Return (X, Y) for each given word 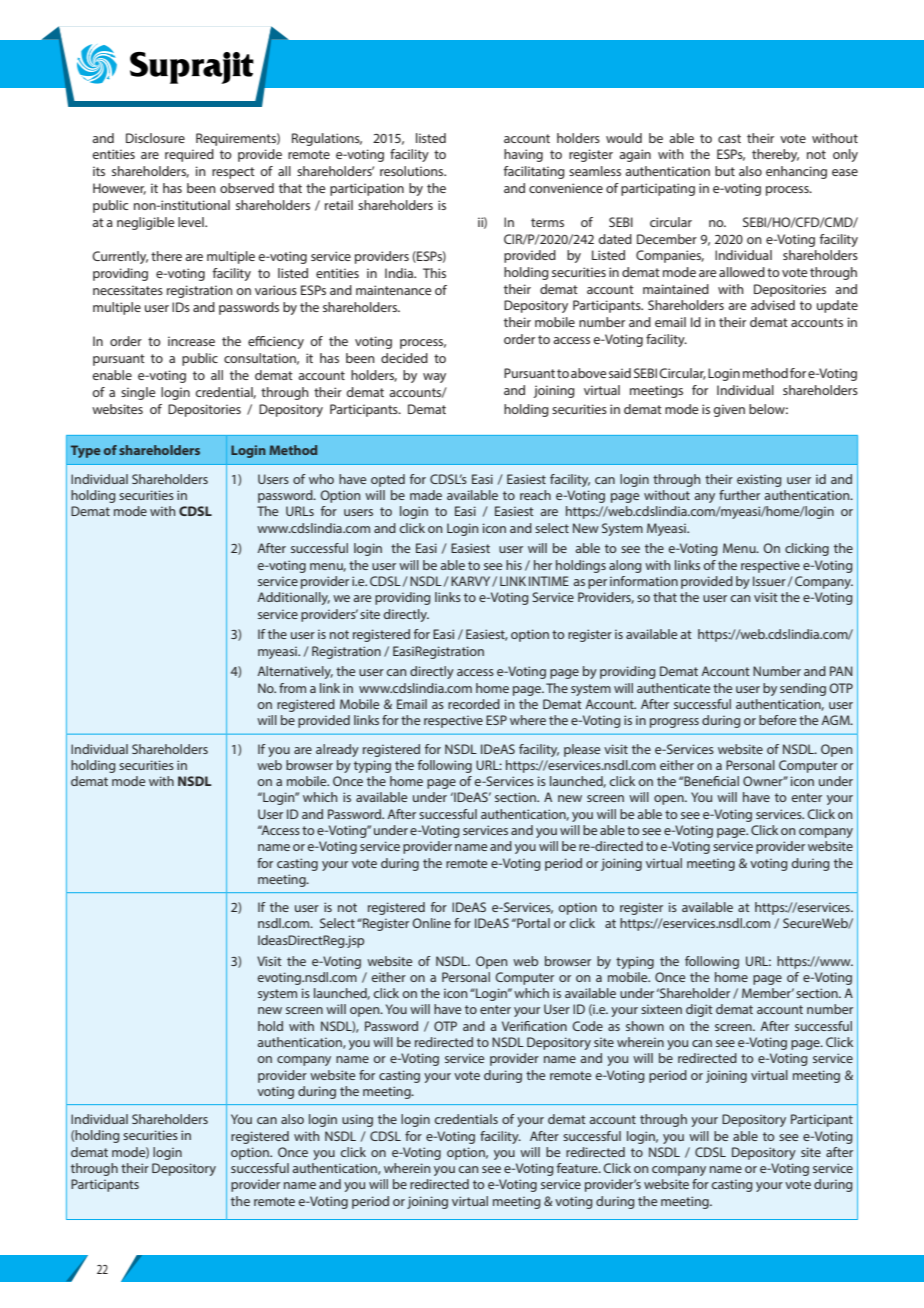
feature (578, 1168)
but (725, 171)
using (357, 1120)
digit (699, 1010)
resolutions (413, 171)
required (189, 155)
